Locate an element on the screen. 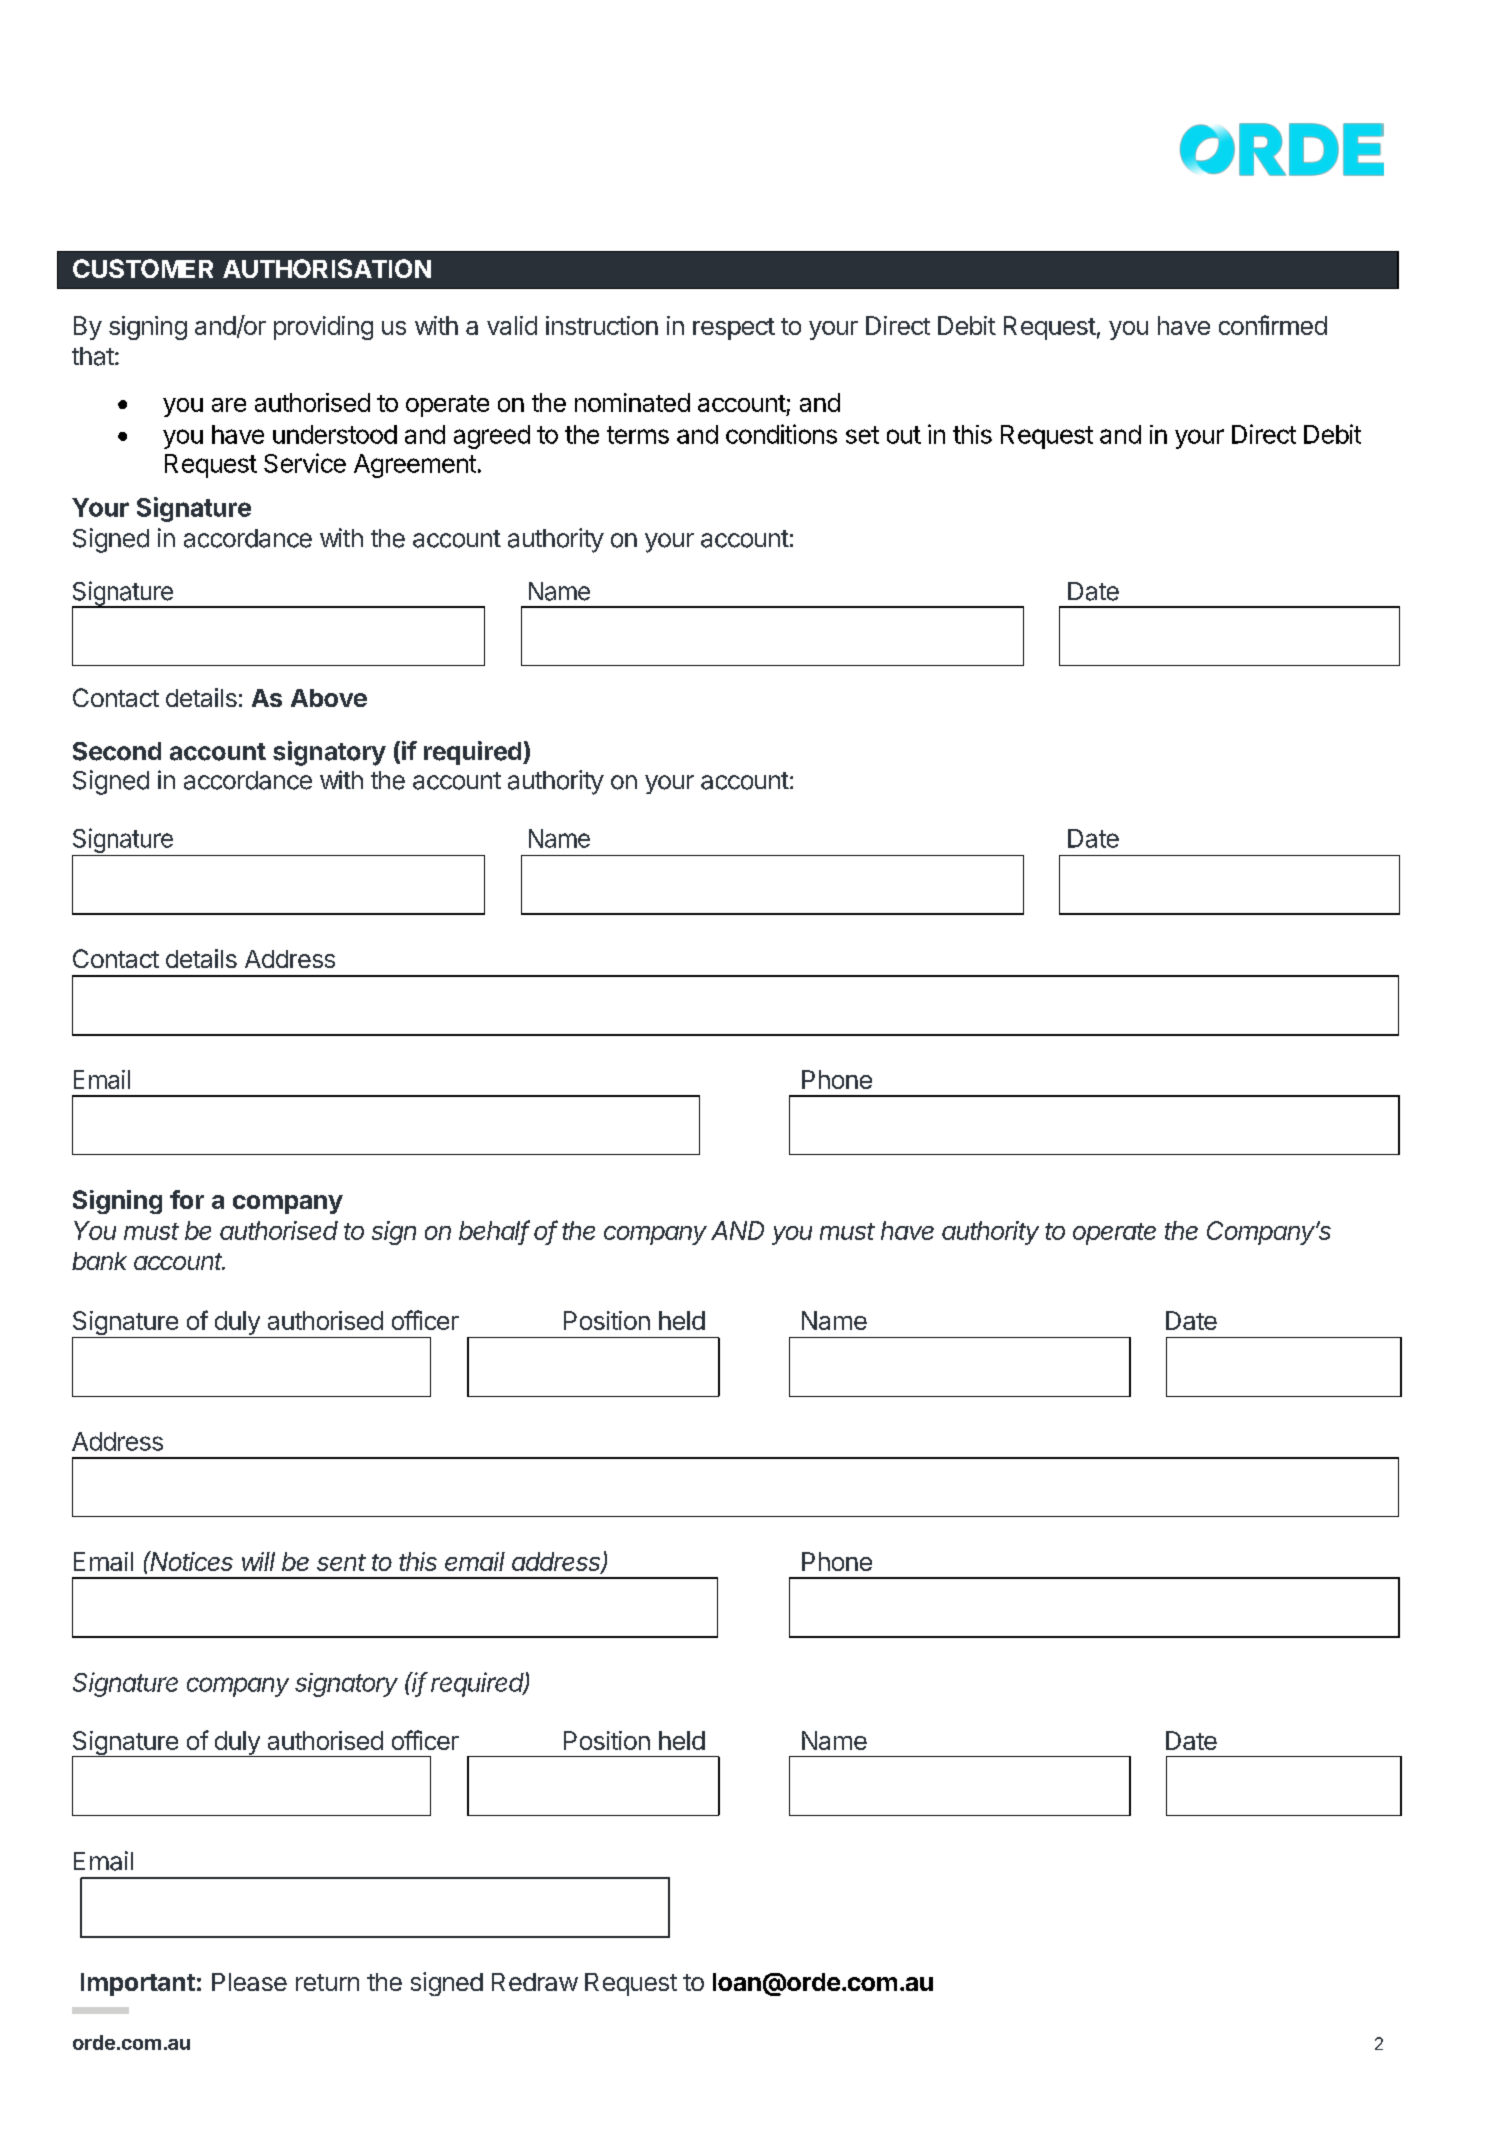 The width and height of the screenshot is (1506, 2129). Please is located at coordinates (249, 1982).
